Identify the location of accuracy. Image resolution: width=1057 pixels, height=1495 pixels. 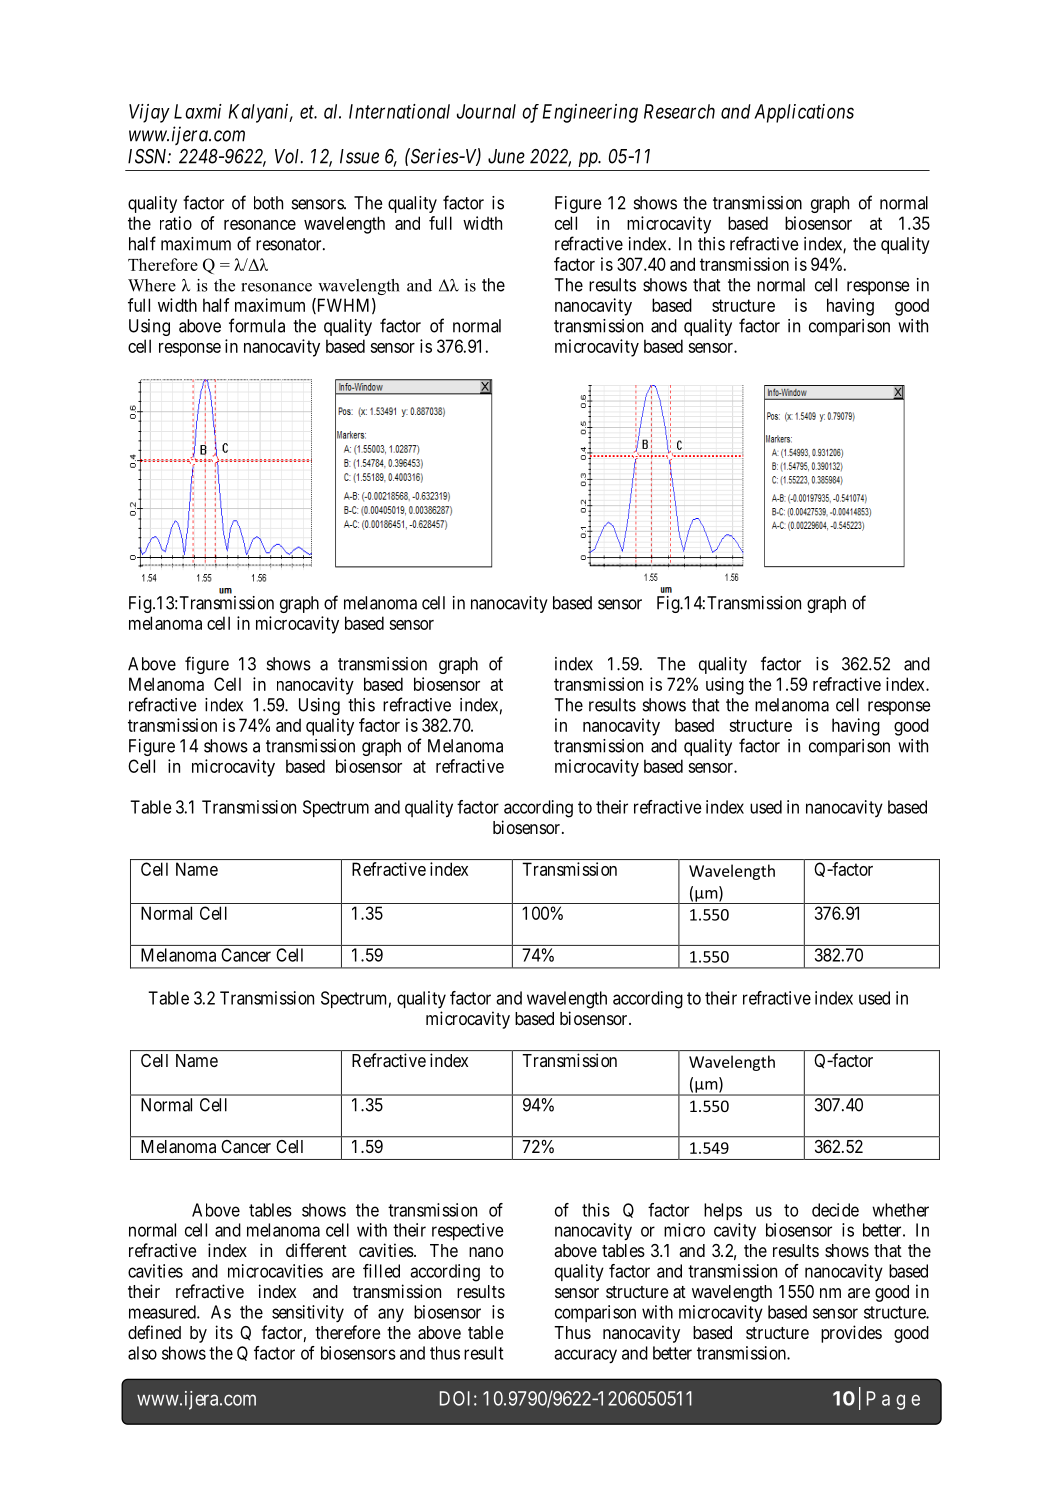
(585, 1356).
